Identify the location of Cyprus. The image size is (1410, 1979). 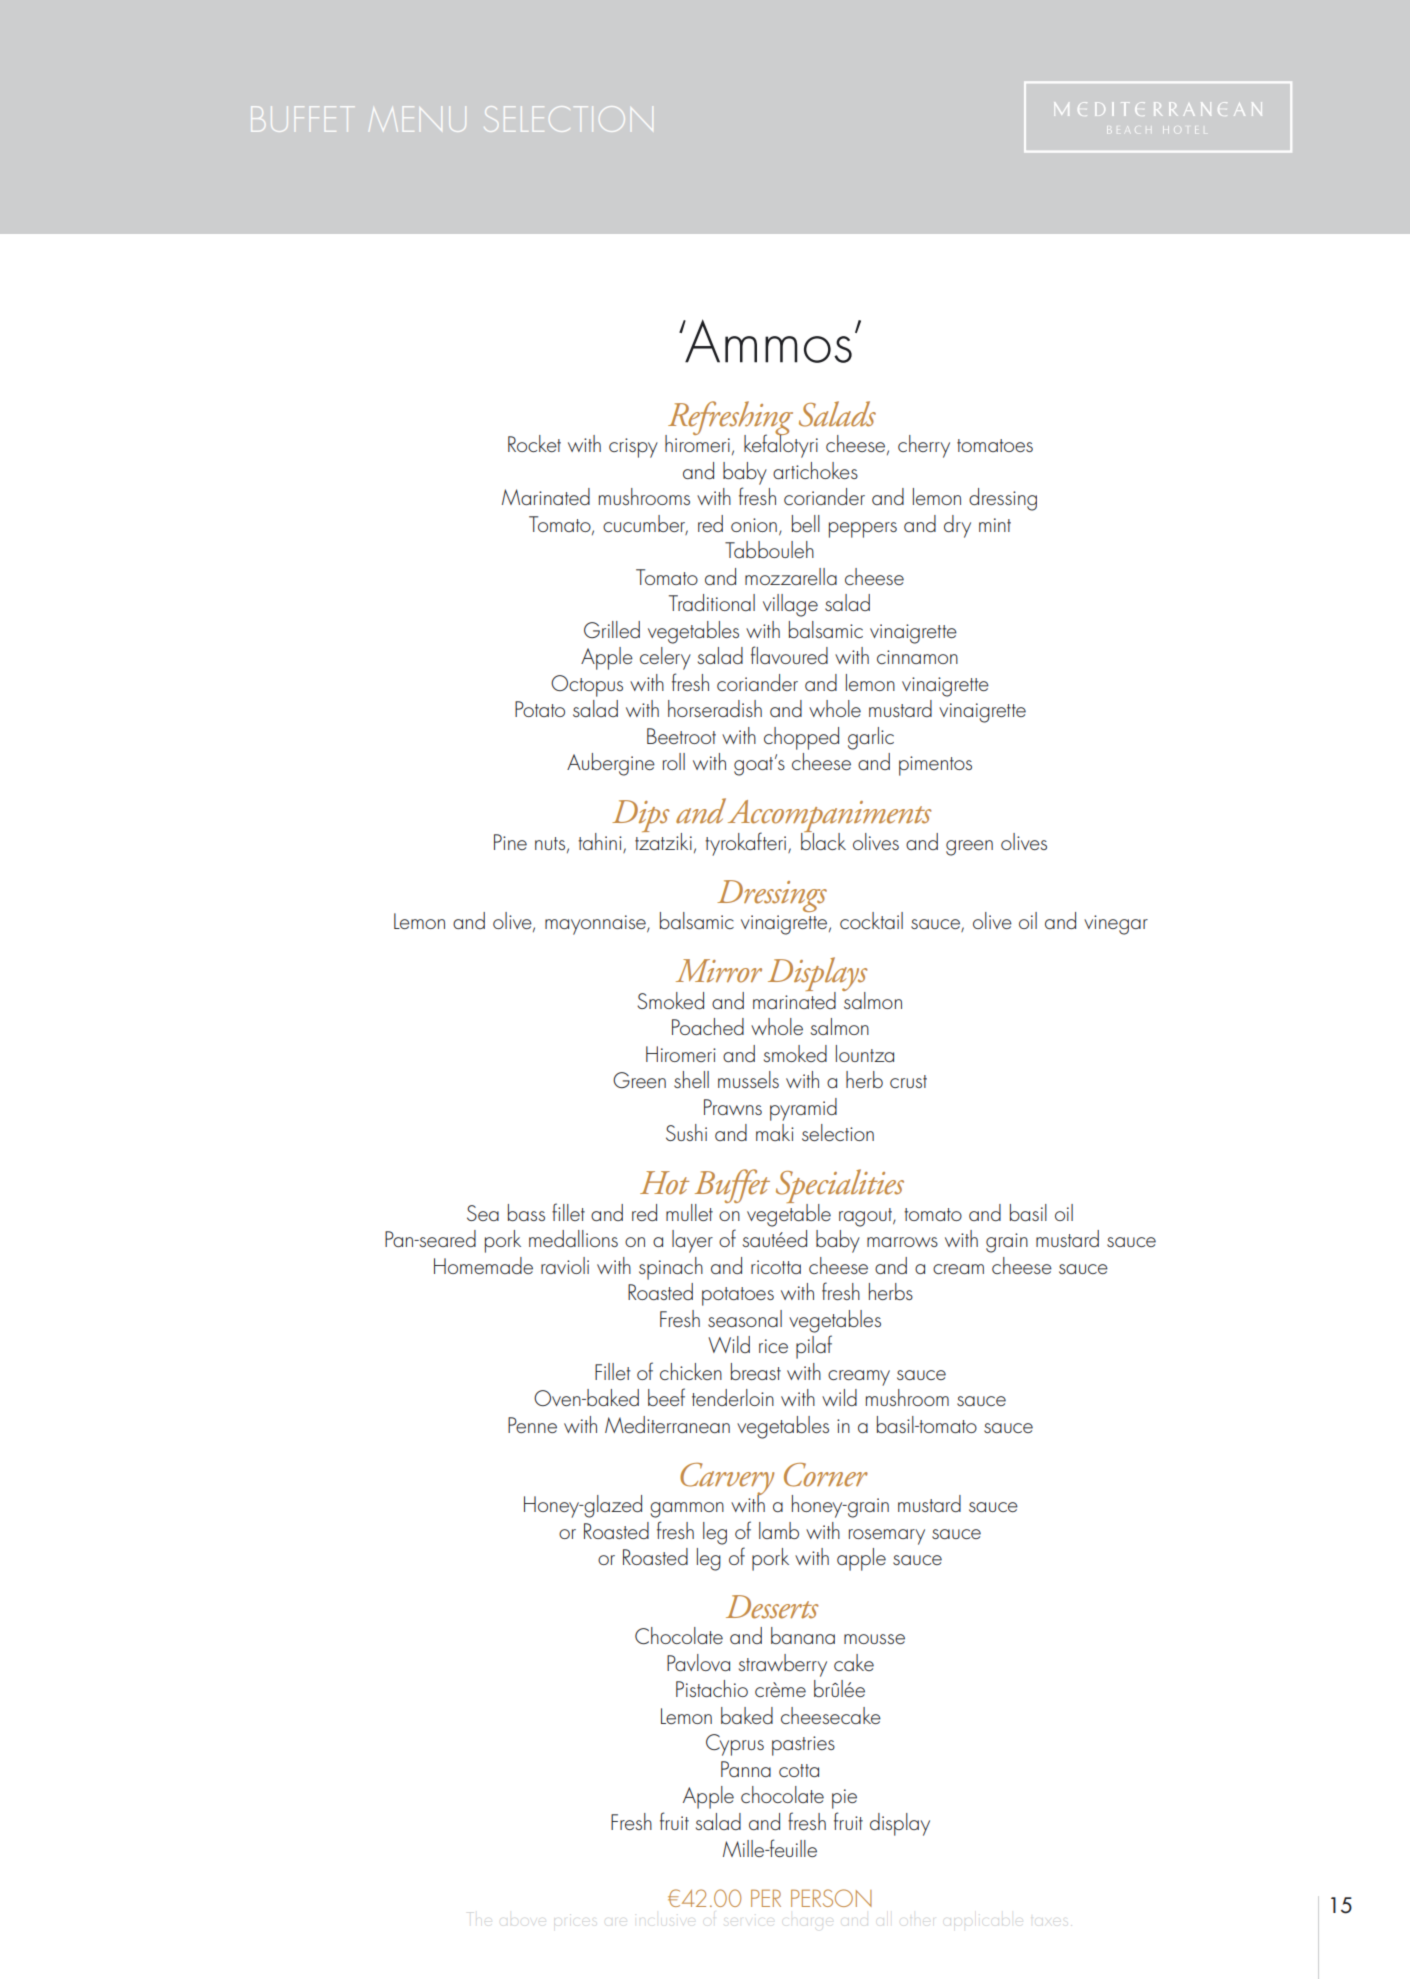
(735, 1745).
